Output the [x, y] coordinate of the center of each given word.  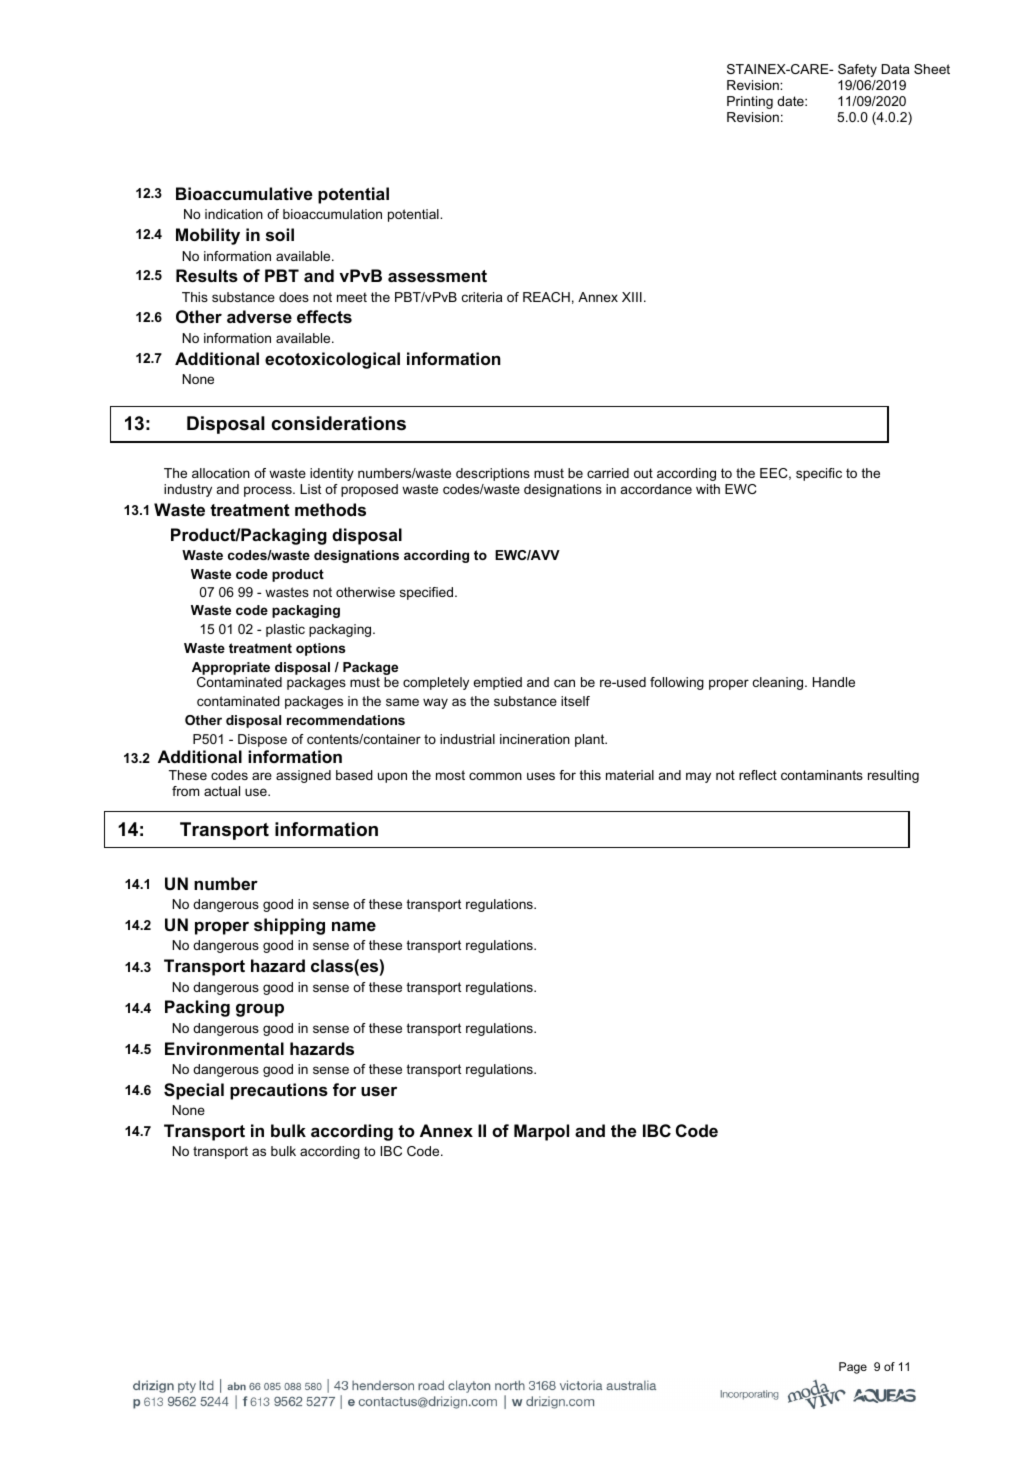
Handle [834, 682]
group [260, 1010]
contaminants [822, 775]
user [379, 1091]
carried [608, 473]
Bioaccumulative [244, 193]
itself [575, 701]
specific [819, 474]
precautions [279, 1091]
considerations [339, 423]
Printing [750, 102]
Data [895, 69]
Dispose [262, 740]
